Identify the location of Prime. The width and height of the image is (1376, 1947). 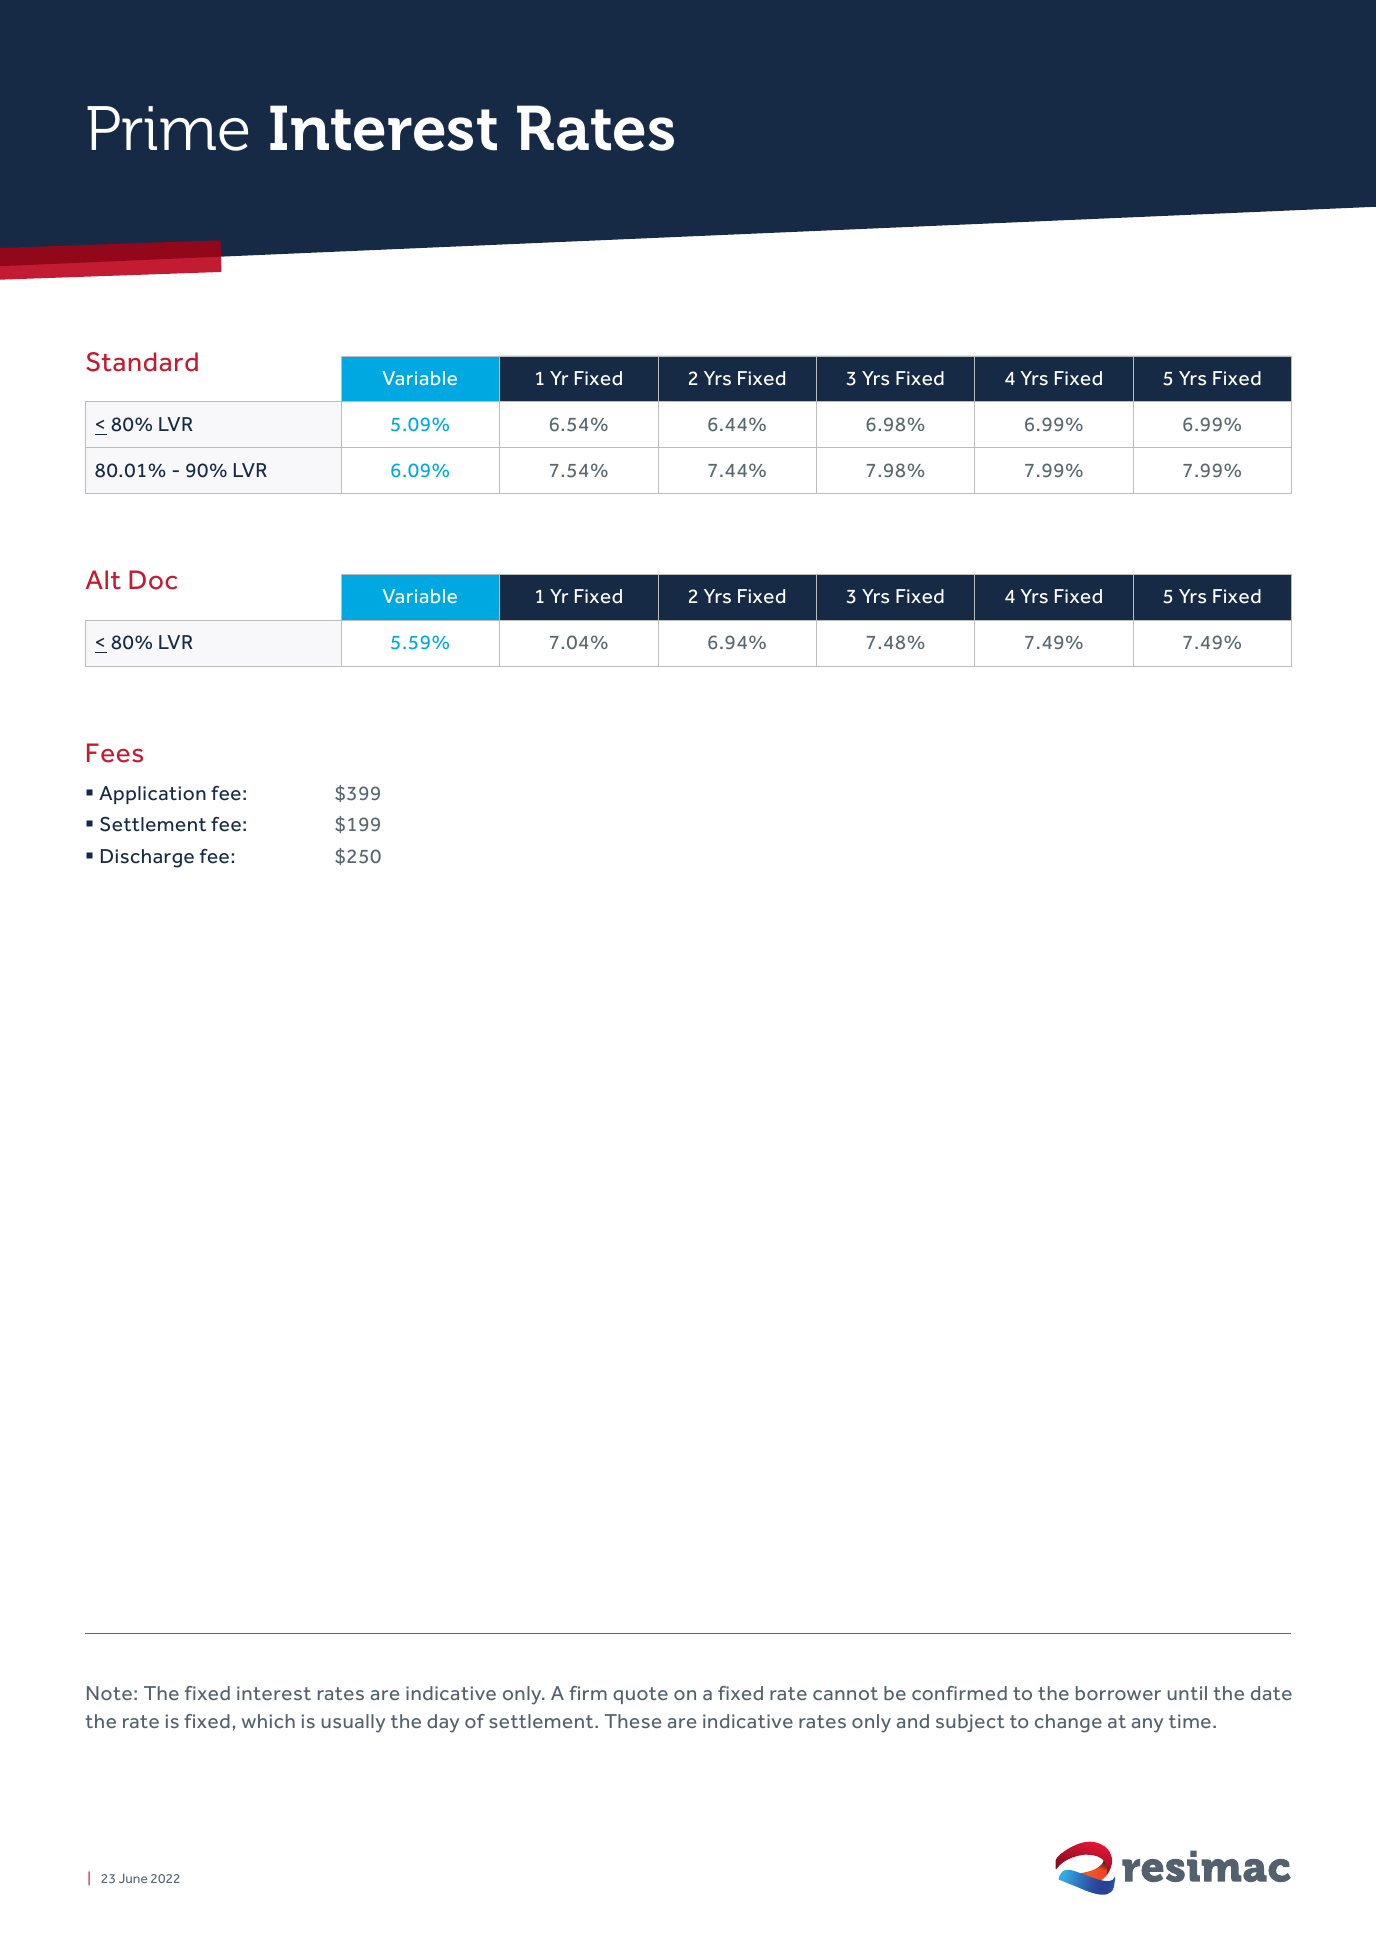
(167, 128).
